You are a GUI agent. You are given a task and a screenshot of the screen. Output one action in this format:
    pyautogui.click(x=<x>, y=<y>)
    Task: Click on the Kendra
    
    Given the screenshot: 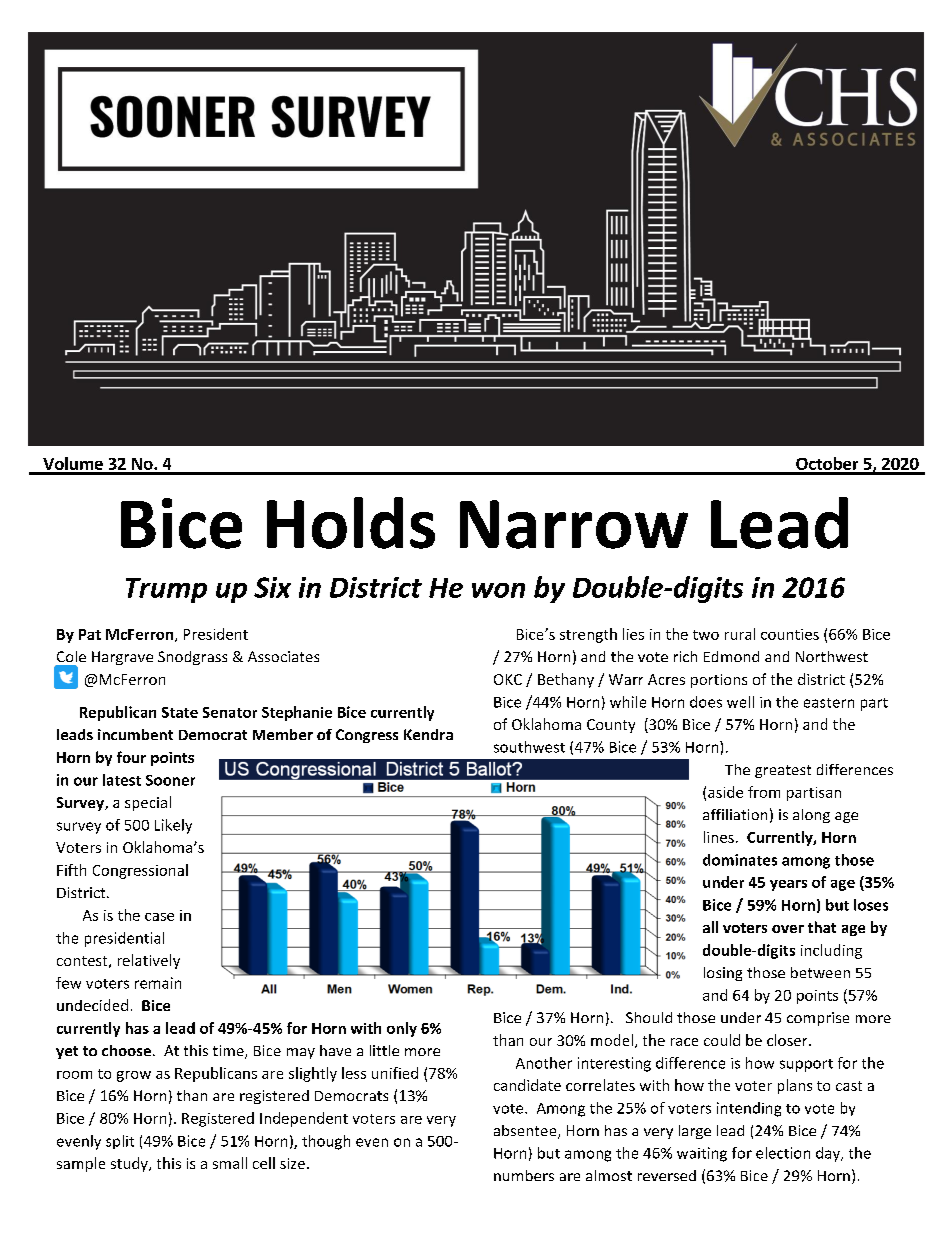 What is the action you would take?
    pyautogui.click(x=428, y=734)
